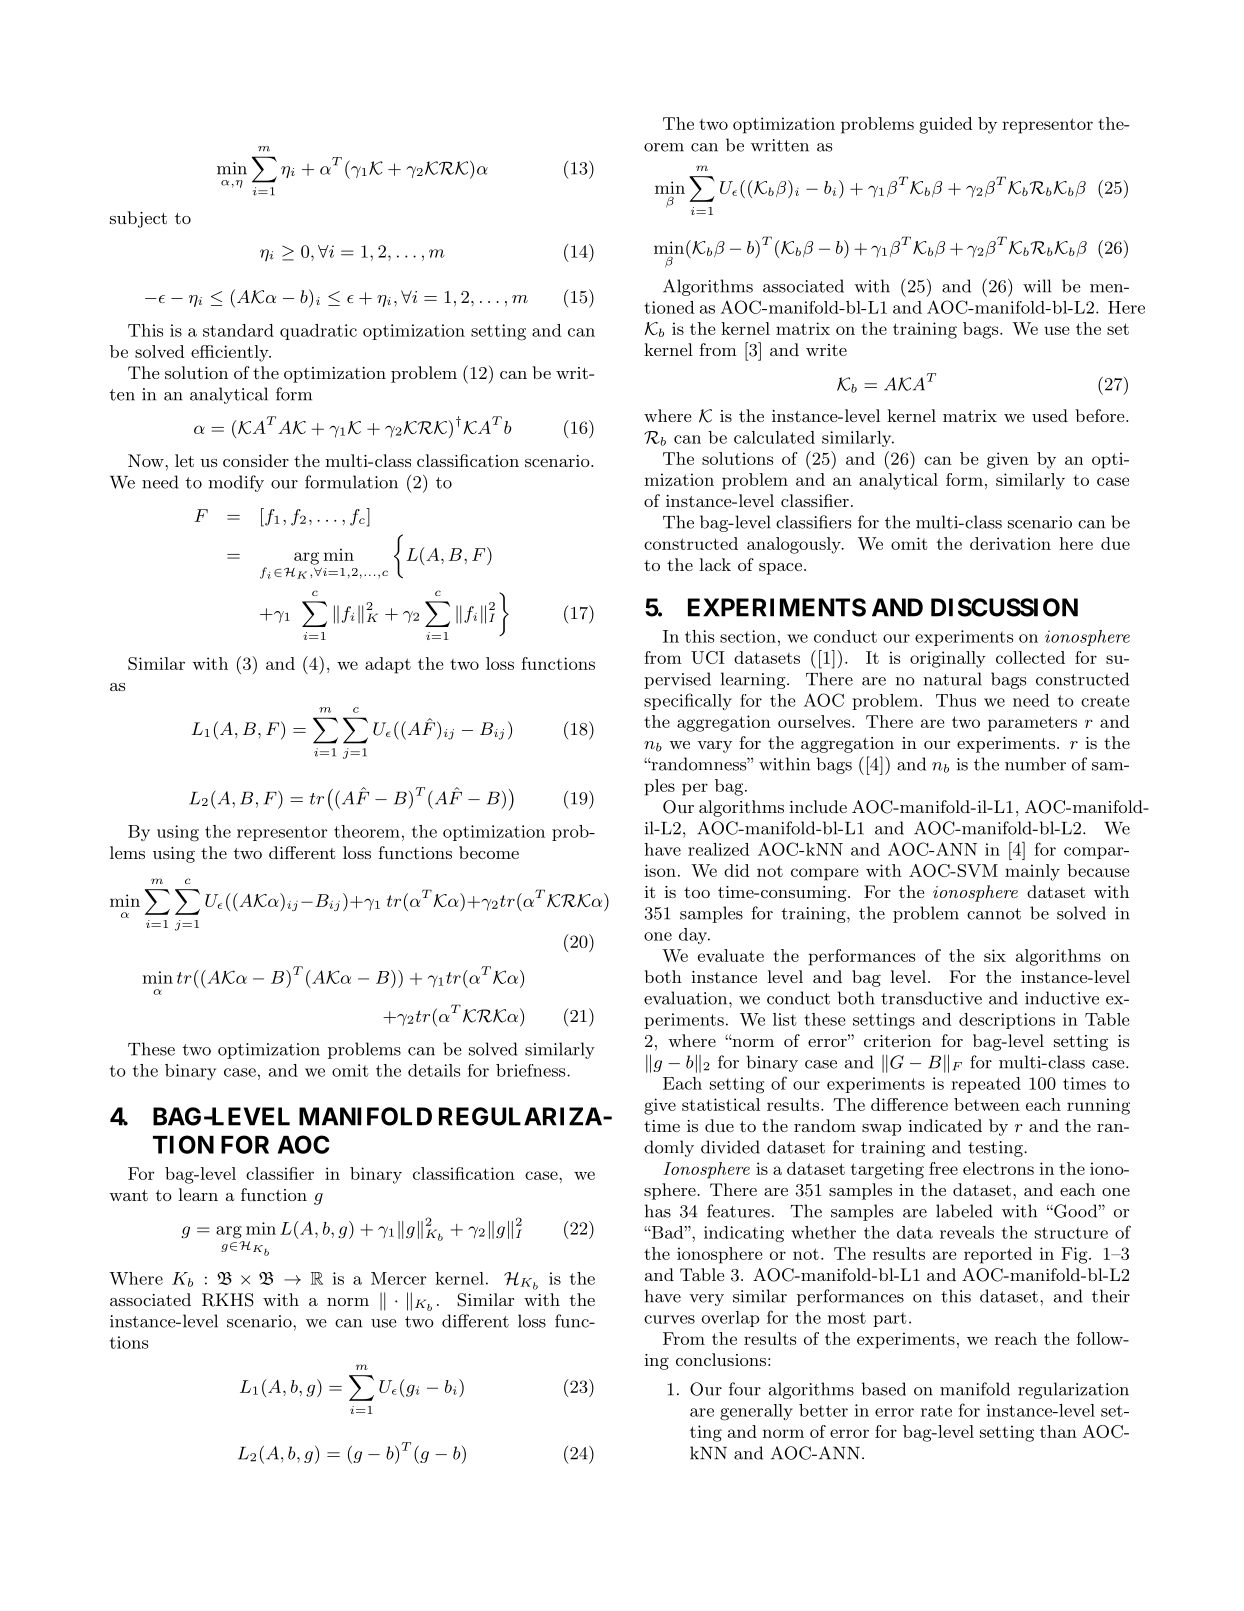 The image size is (1244, 1611). I want to click on subject, so click(138, 219).
